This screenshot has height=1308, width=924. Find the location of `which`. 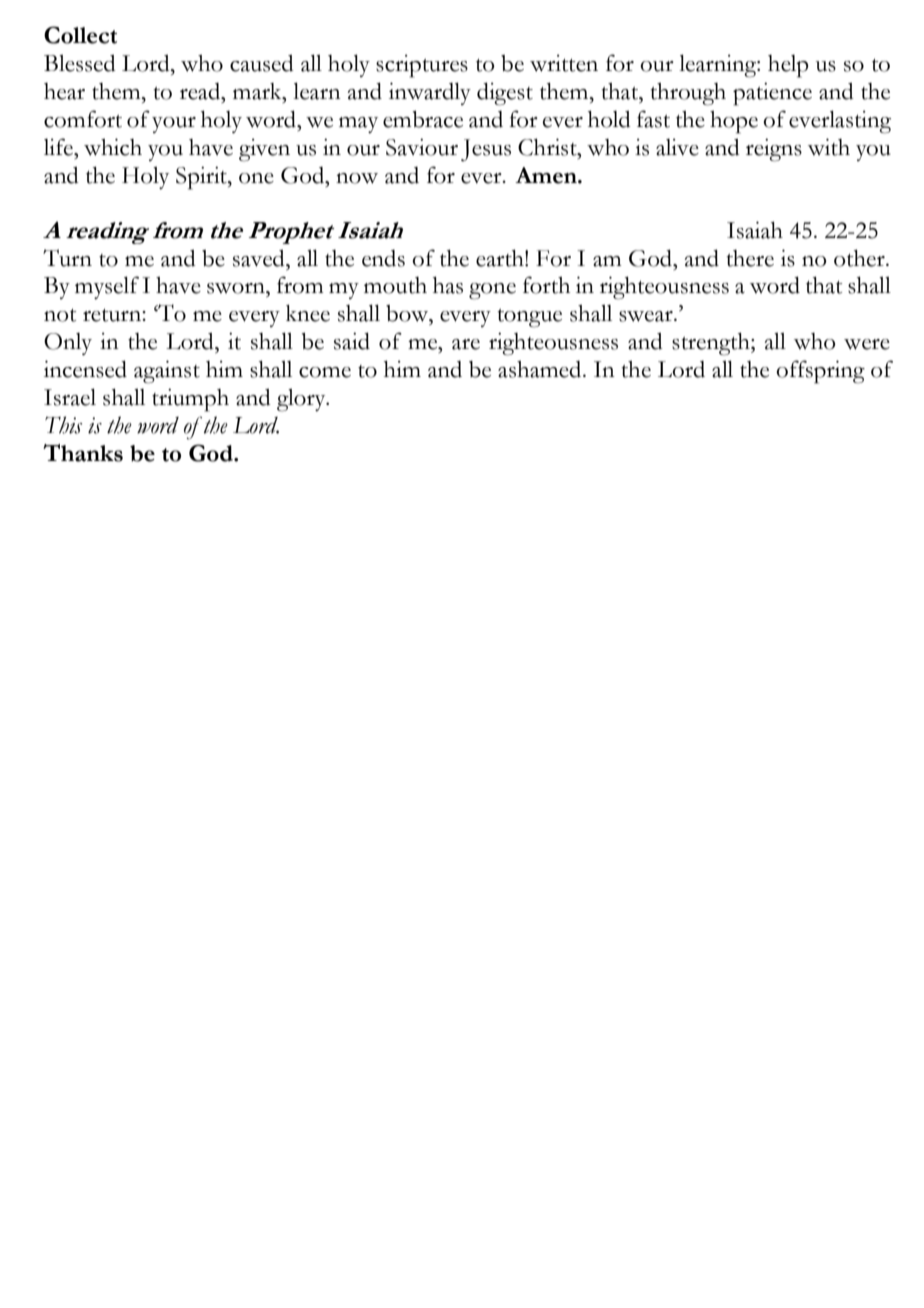

which is located at coordinates (113, 147).
